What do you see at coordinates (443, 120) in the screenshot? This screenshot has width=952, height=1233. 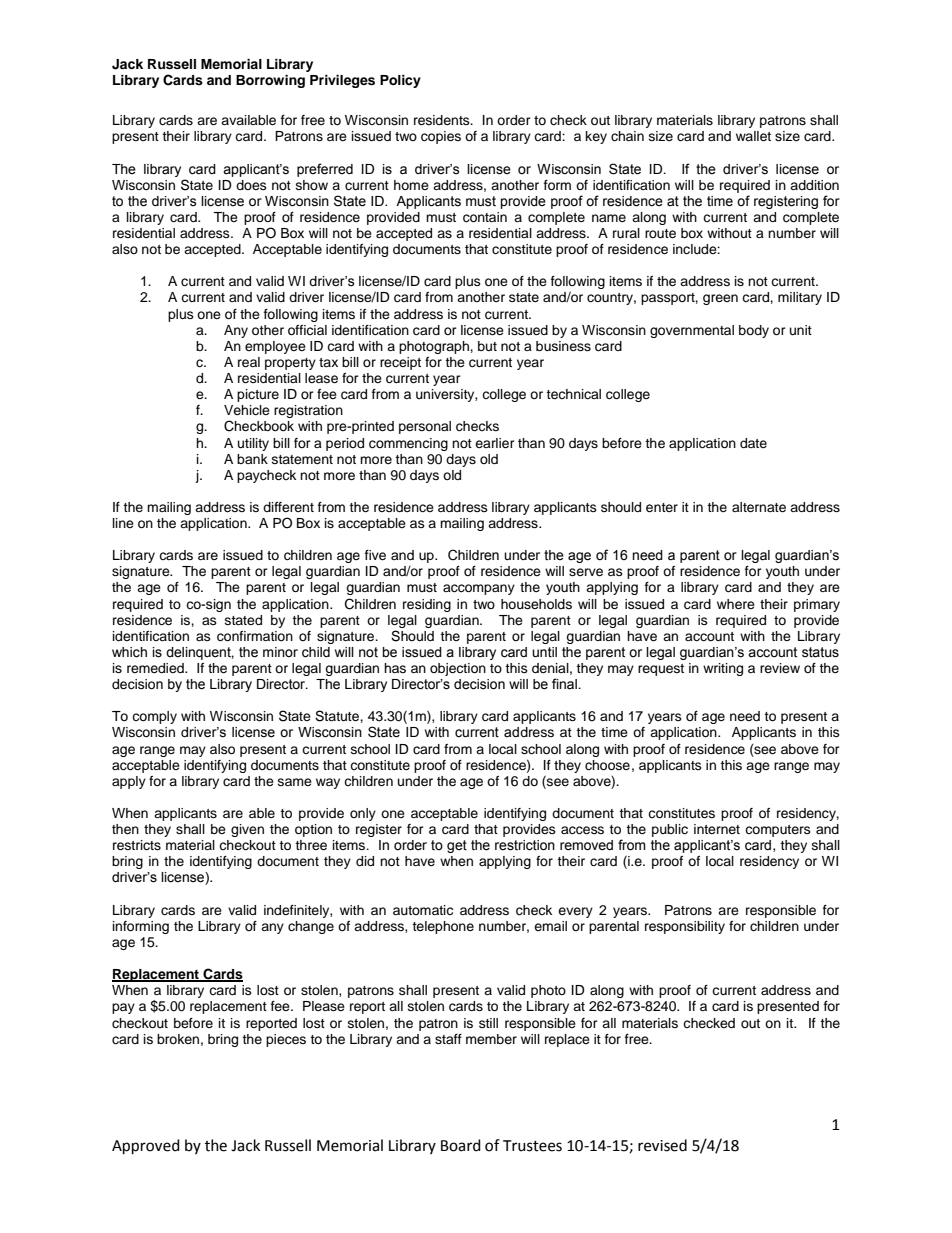 I see `residents` at bounding box center [443, 120].
